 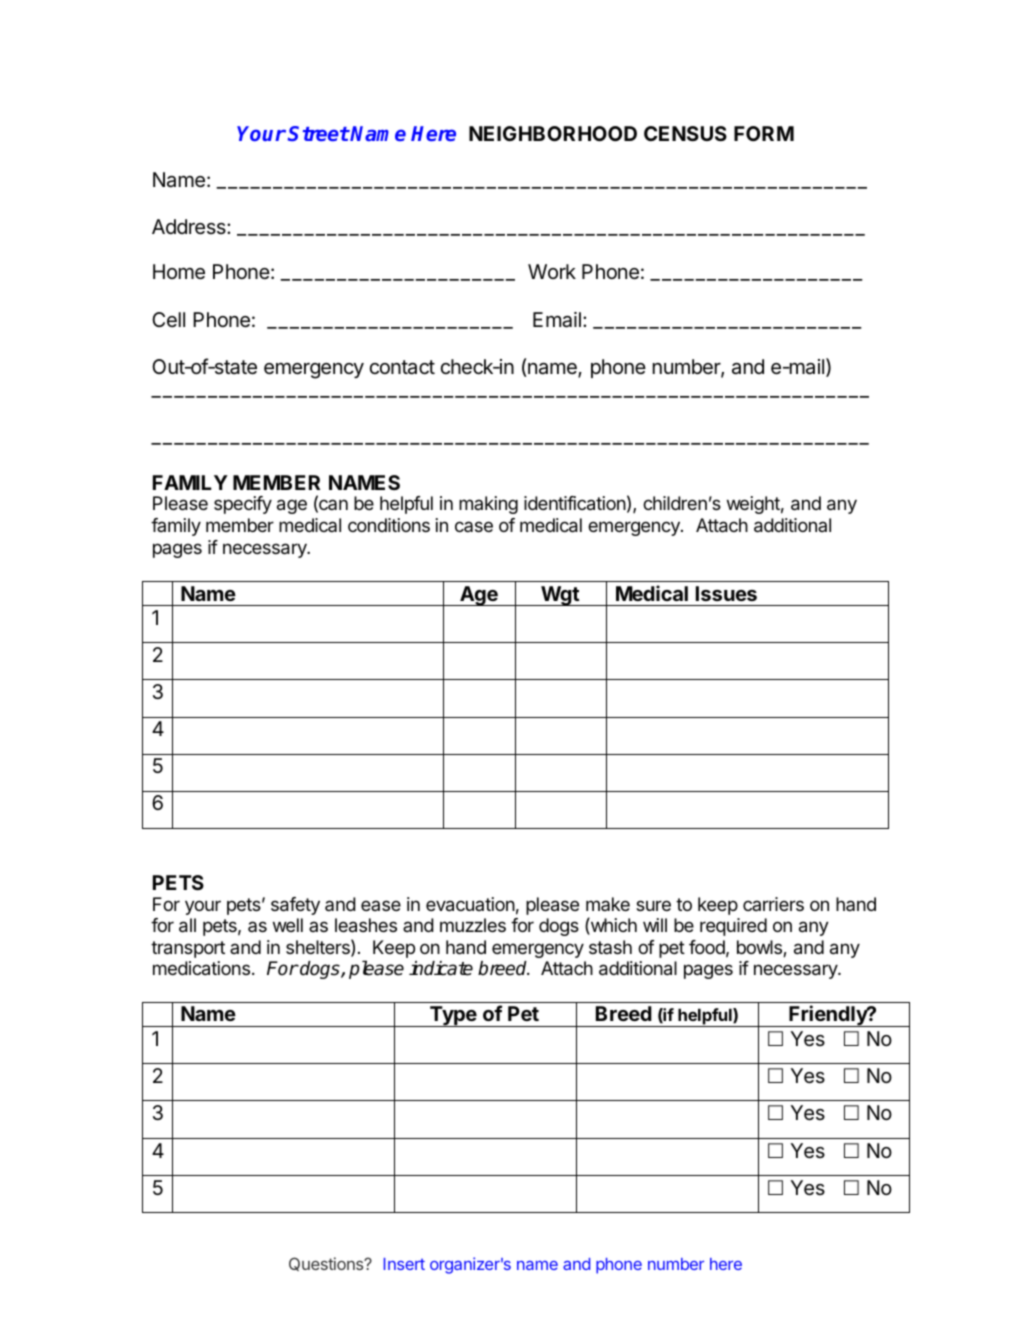 What do you see at coordinates (685, 133) in the image?
I see `CENSUS` at bounding box center [685, 133].
